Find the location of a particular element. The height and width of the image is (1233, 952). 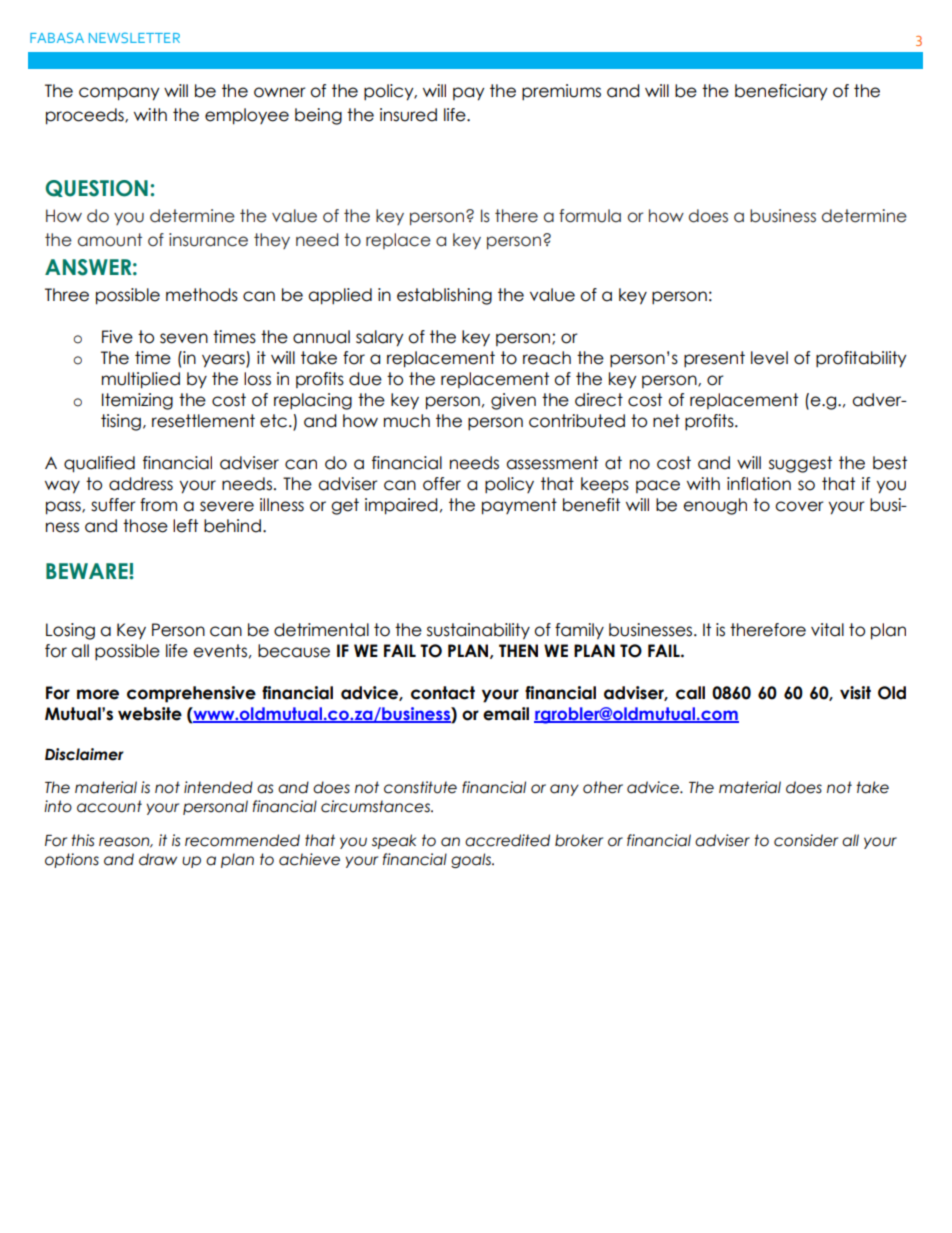

establishing is located at coordinates (444, 296).
